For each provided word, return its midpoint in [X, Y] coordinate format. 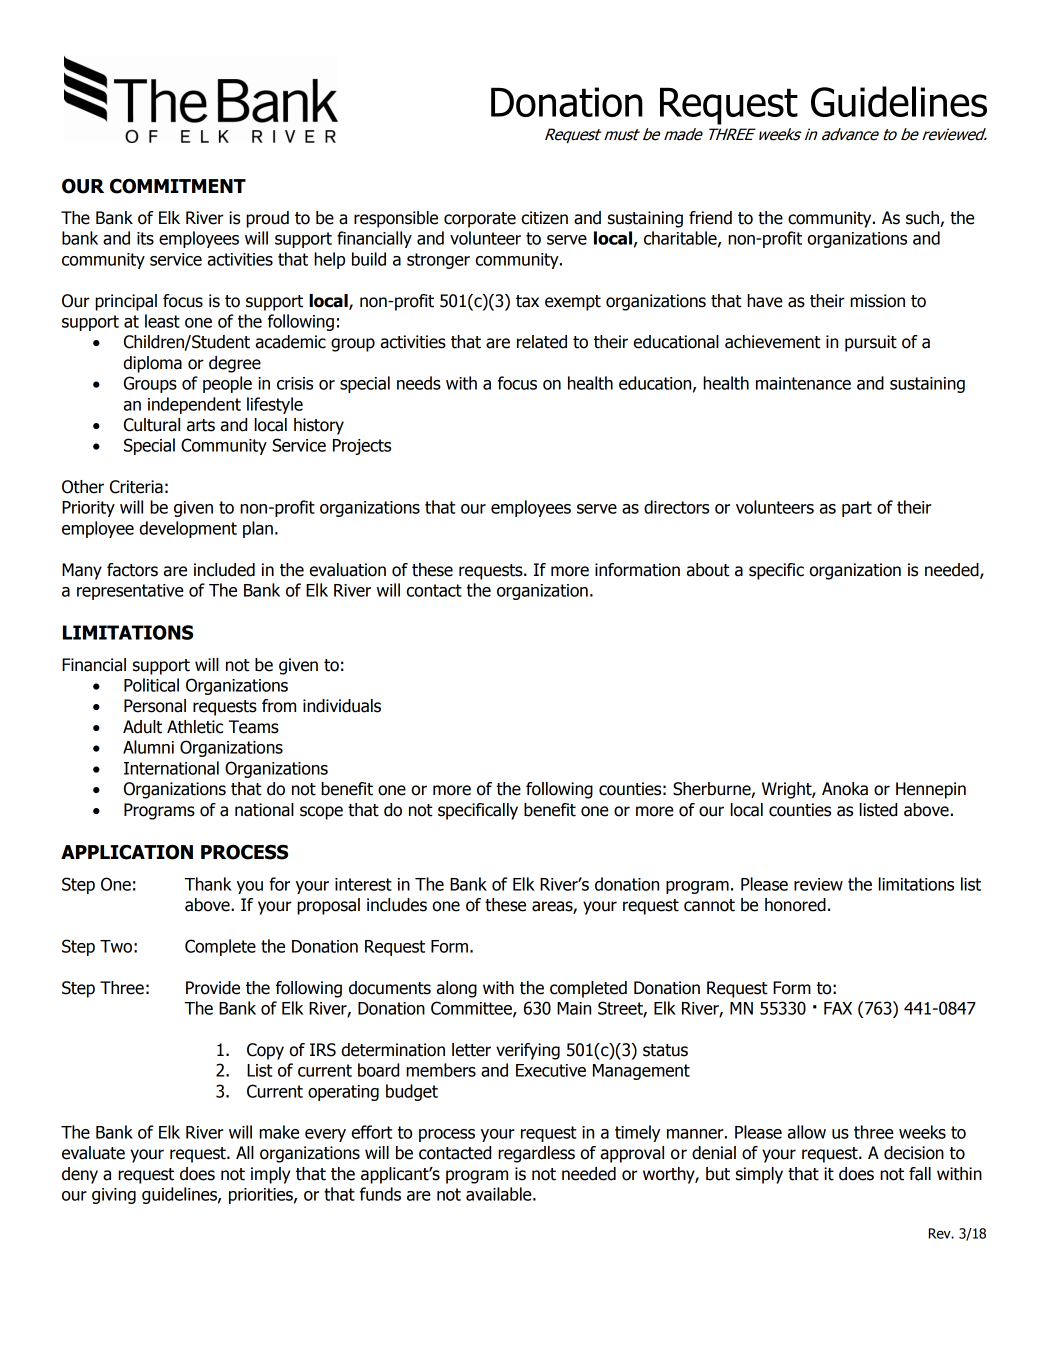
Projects [362, 447]
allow [807, 1132]
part [857, 509]
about [708, 570]
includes [397, 905]
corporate [480, 220]
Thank [208, 884]
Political [151, 685]
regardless [536, 1154]
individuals [342, 706]
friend [710, 218]
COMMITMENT [178, 186]
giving [114, 1196]
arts [201, 425]
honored [795, 905]
